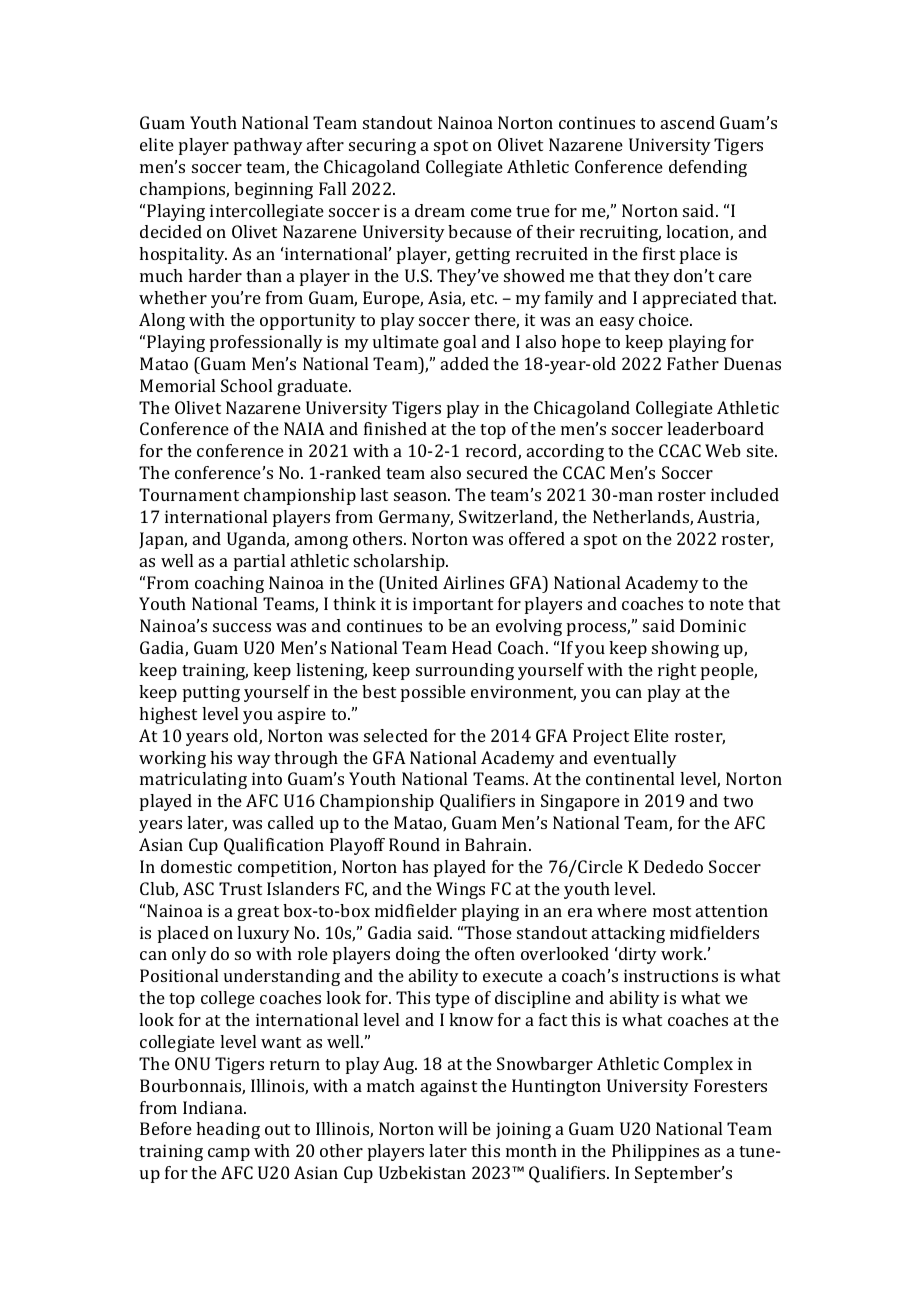 The height and width of the screenshot is (1309, 924). Describe the element at coordinates (708, 168) in the screenshot. I see `defending` at that location.
